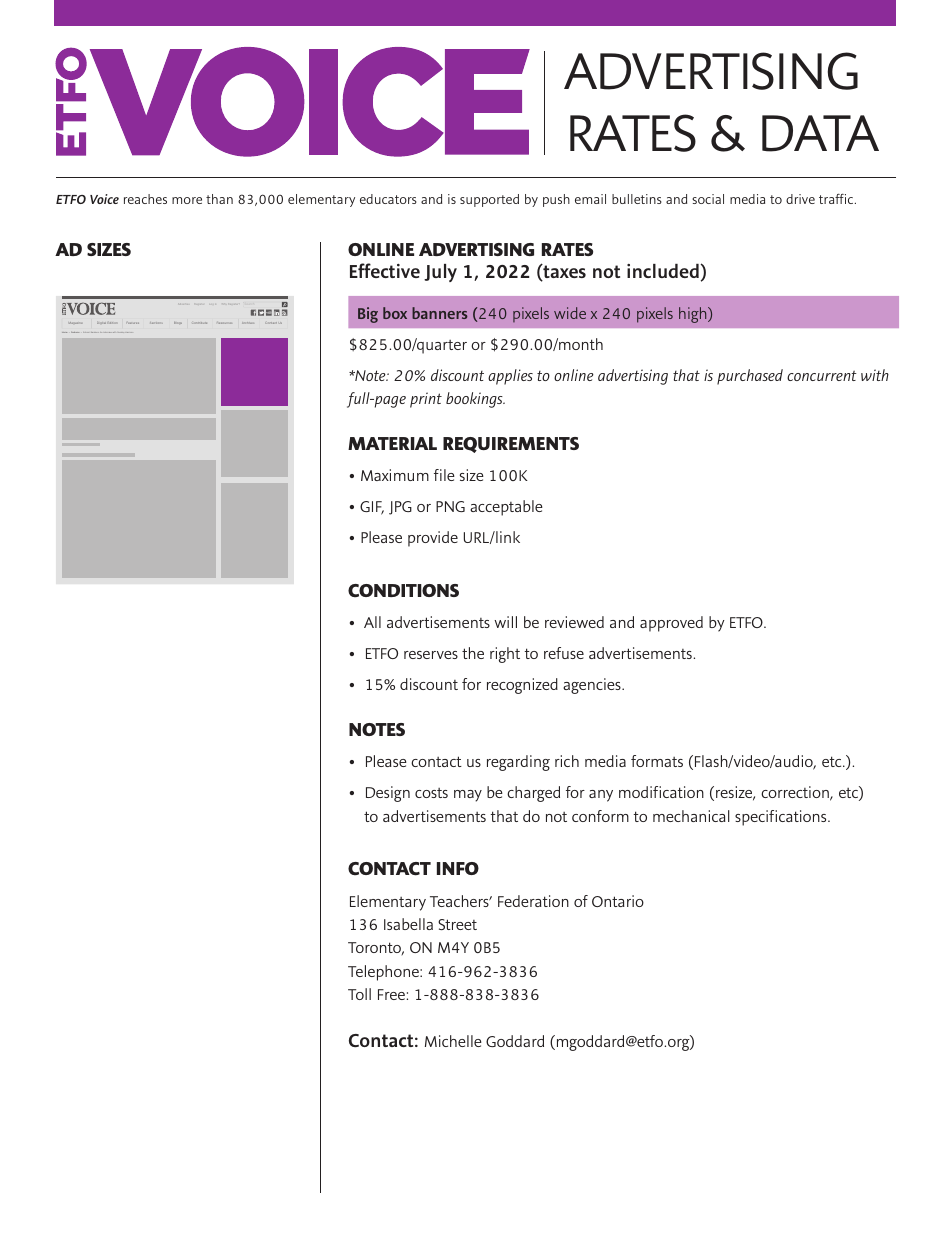 The height and width of the page is (1233, 952). I want to click on purchased, so click(750, 377).
